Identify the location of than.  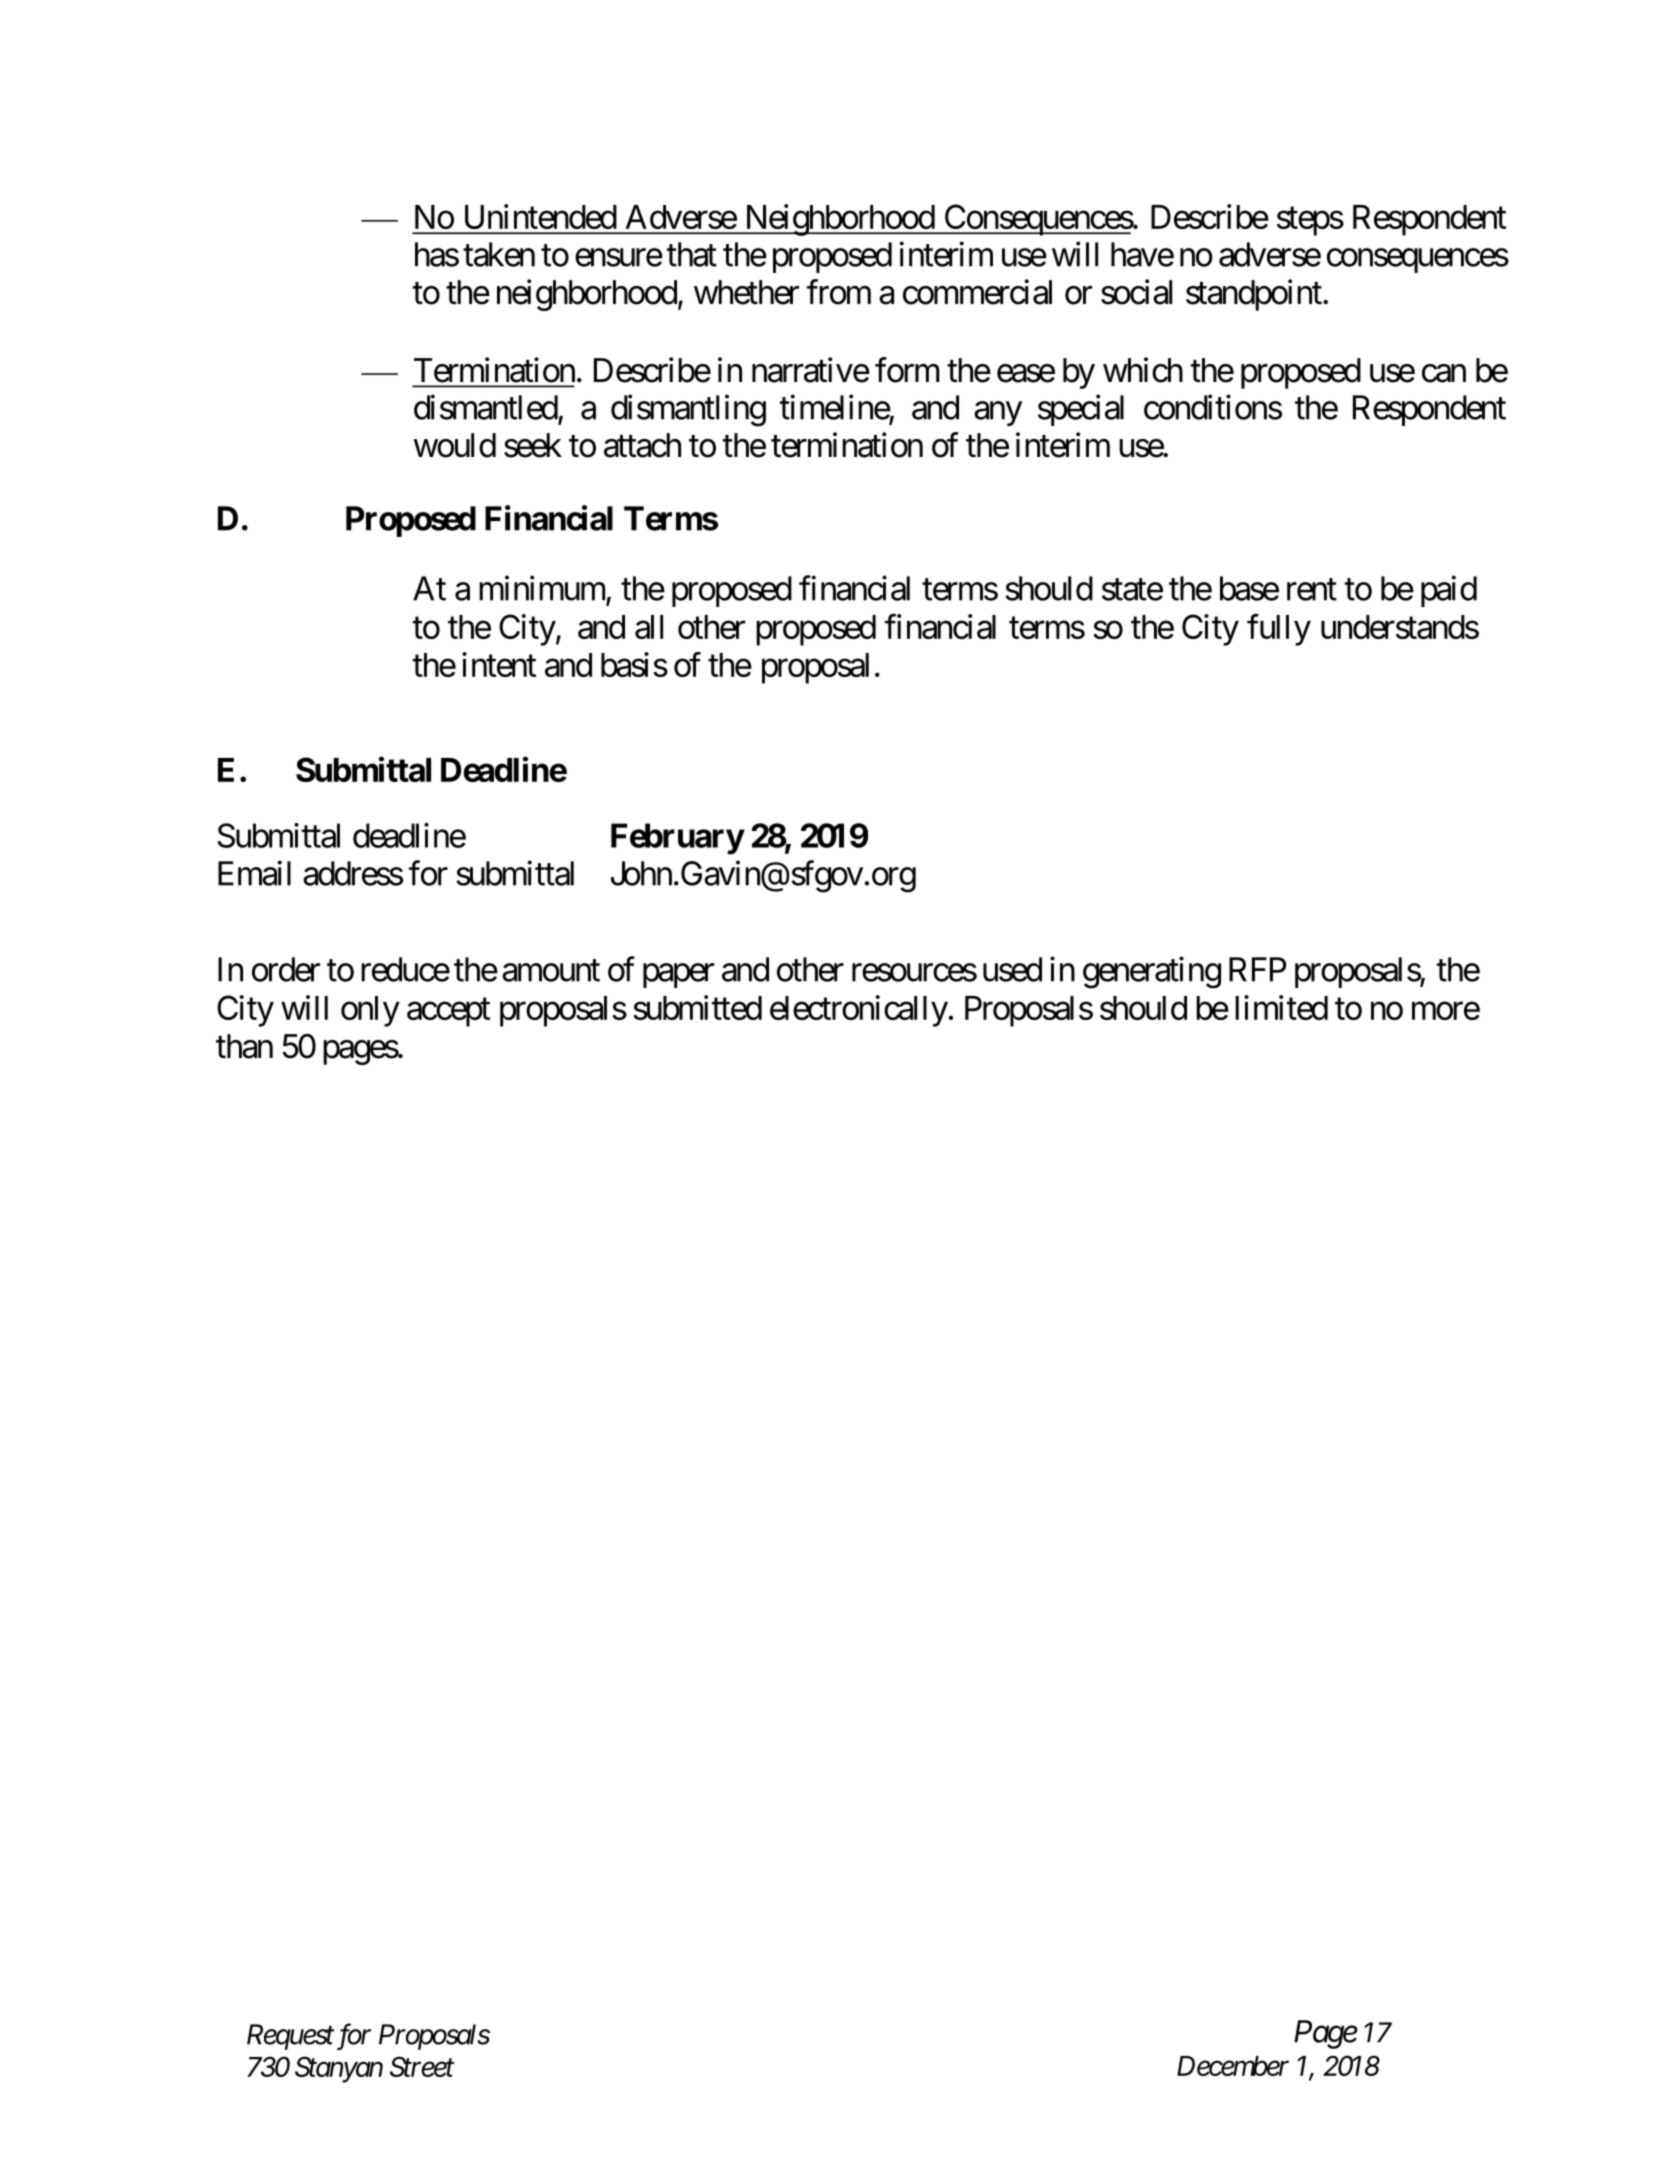
(244, 1046).
